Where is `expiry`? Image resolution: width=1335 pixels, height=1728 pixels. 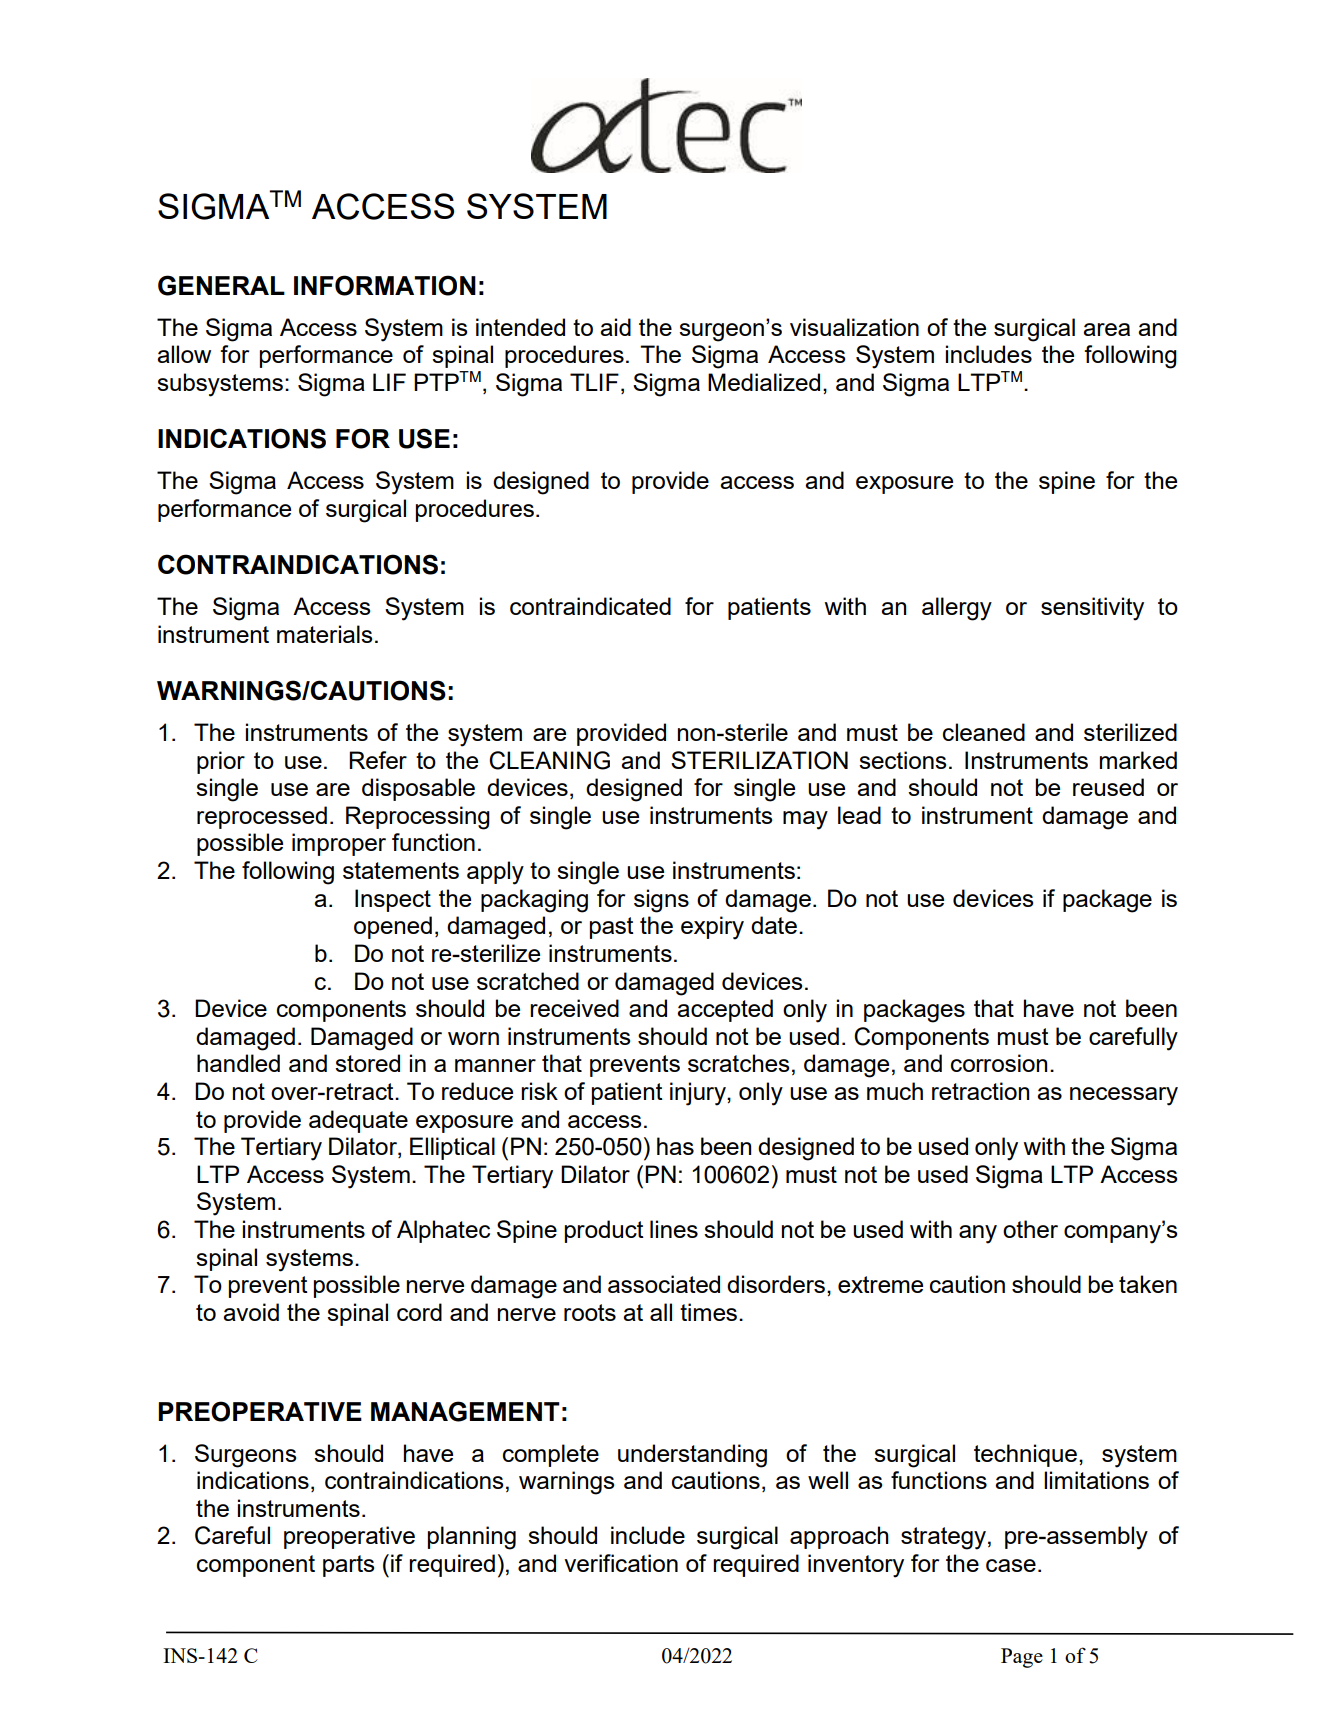
expiry is located at coordinates (712, 928).
